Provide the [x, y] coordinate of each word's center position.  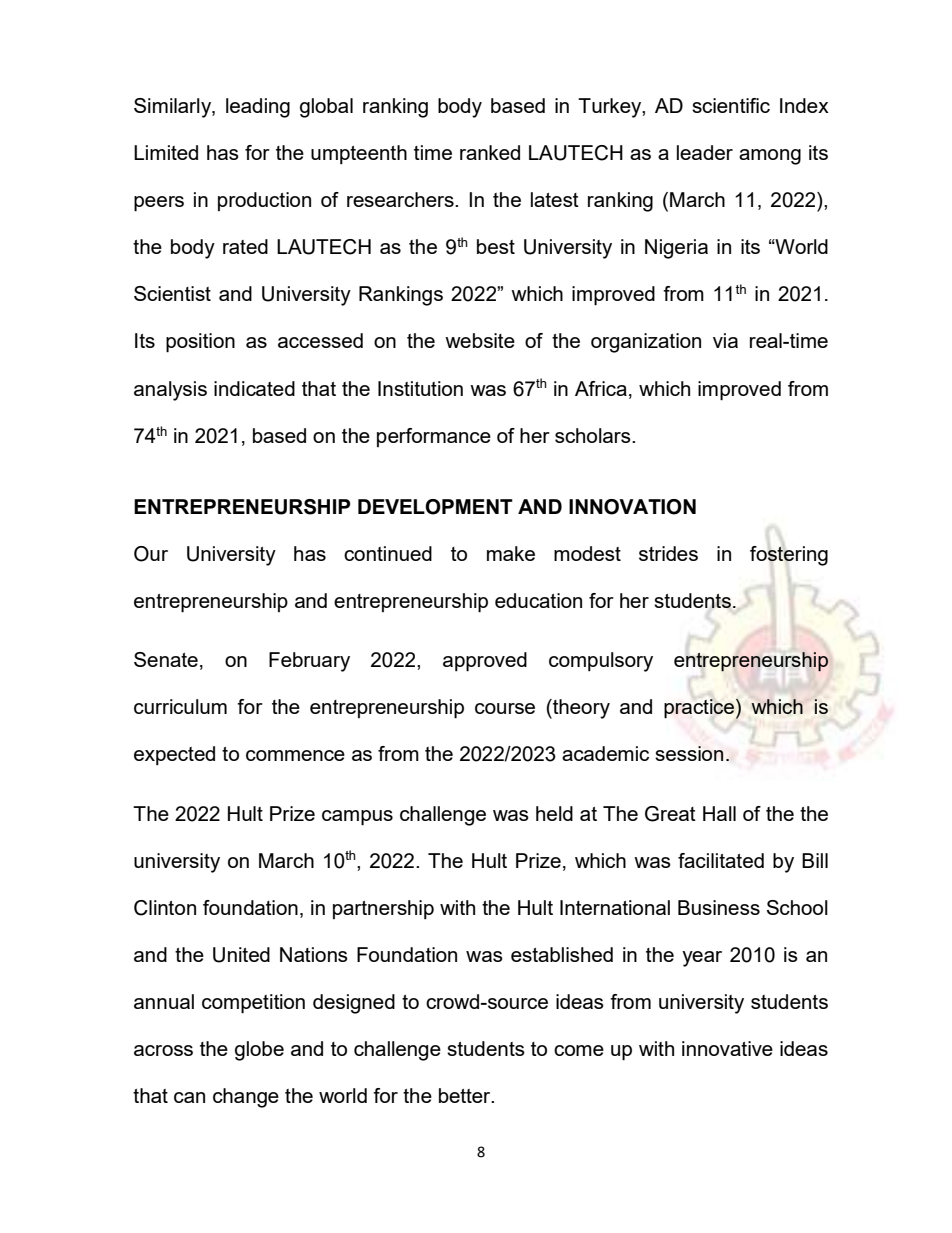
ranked [490, 152]
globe [259, 1051]
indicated [254, 388]
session [689, 753]
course [505, 708]
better [466, 1095]
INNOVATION [632, 507]
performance [434, 437]
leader [705, 152]
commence [295, 755]
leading [258, 108]
